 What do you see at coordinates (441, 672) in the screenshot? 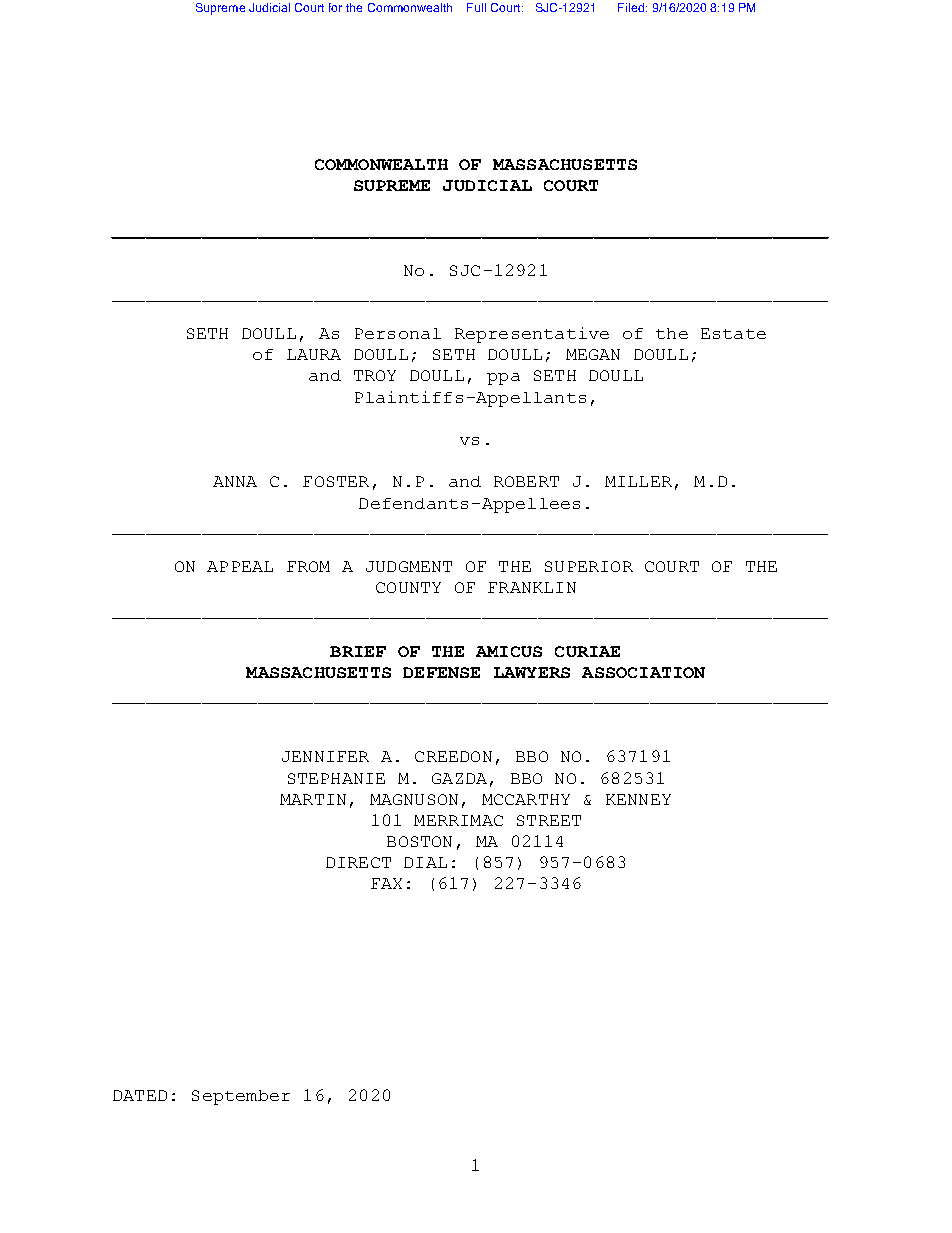
I see `DEFENSE` at bounding box center [441, 672].
